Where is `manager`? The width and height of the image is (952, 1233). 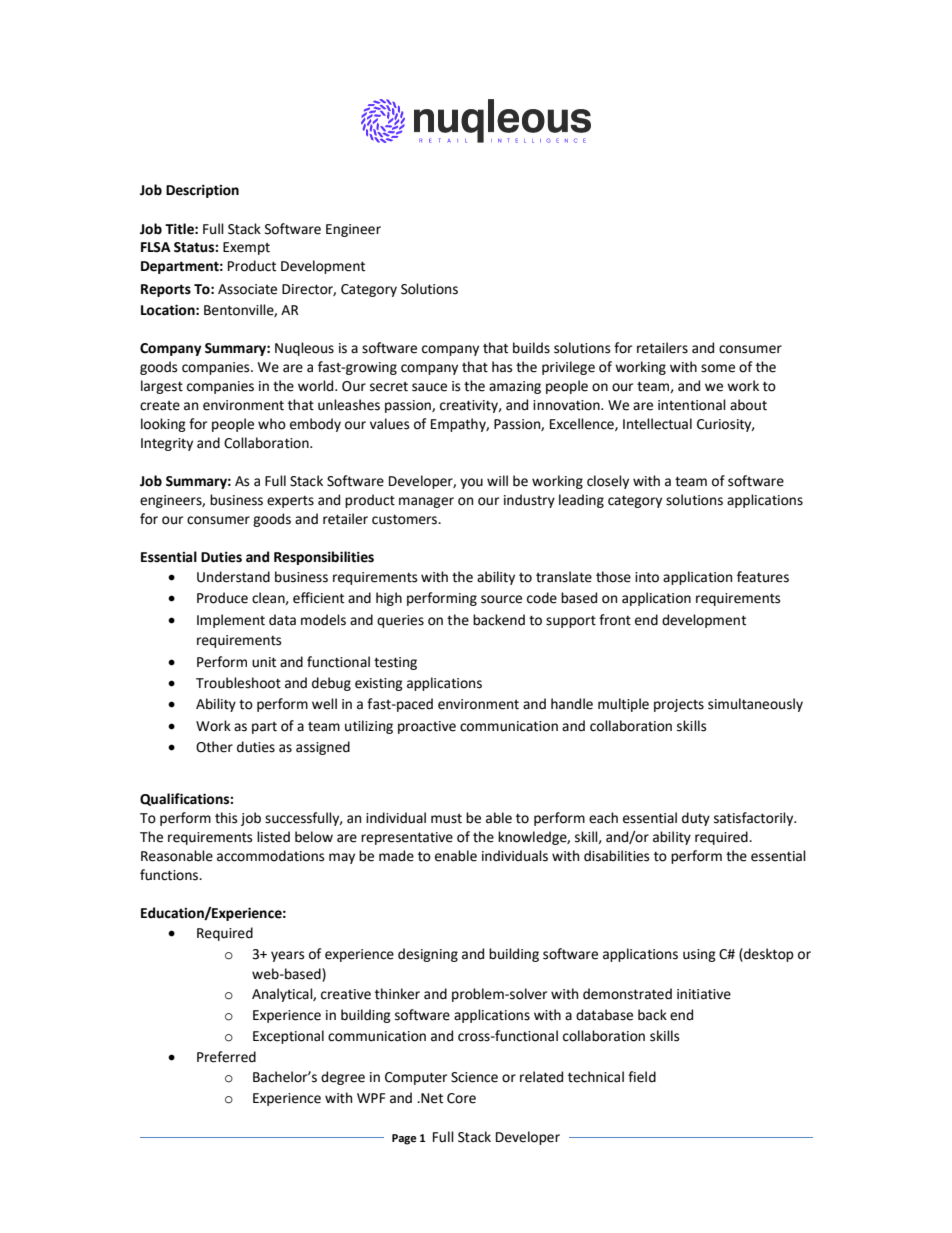
manager is located at coordinates (426, 502).
